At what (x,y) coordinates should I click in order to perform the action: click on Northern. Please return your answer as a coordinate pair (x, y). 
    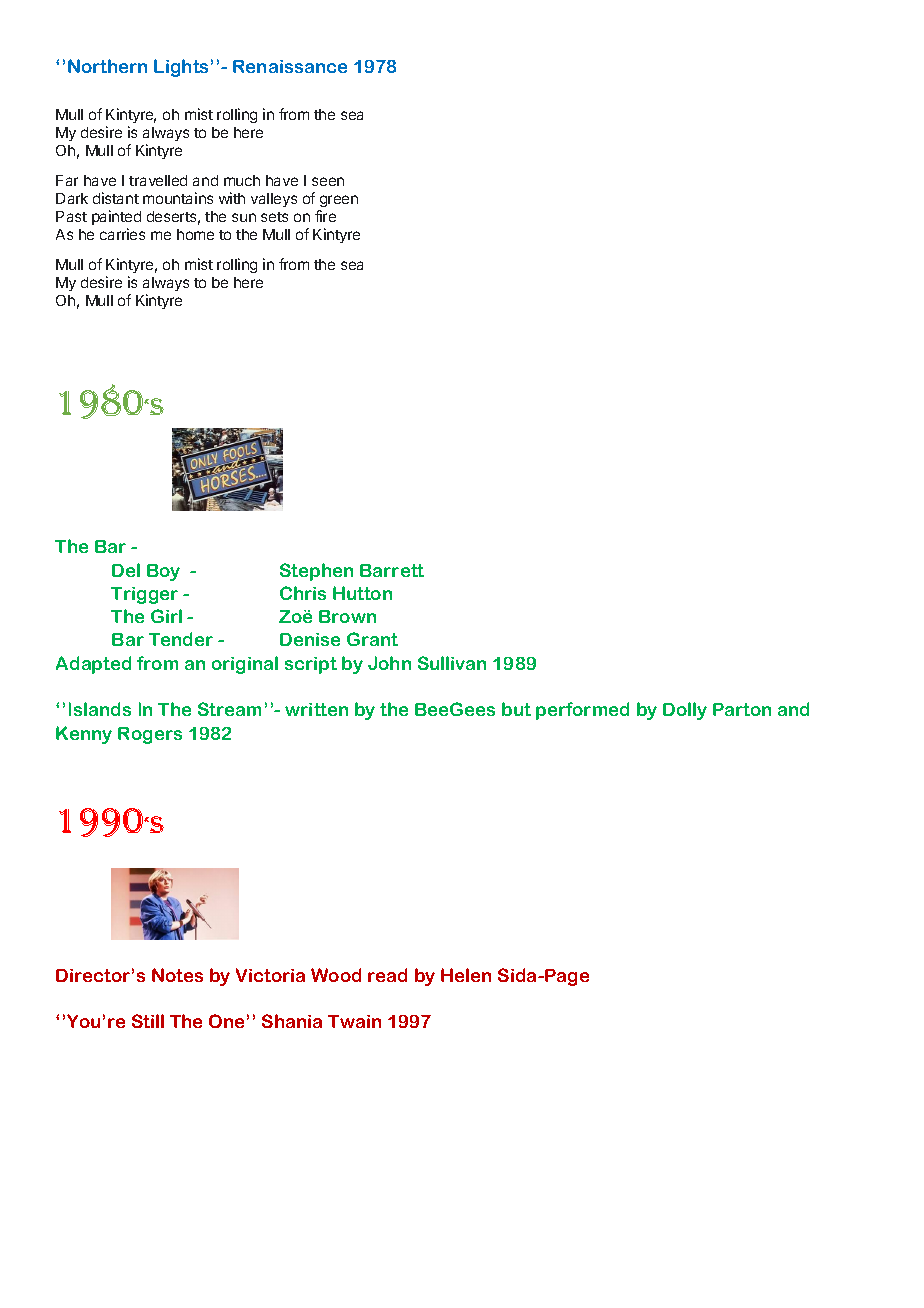
    Looking at the image, I should click on (107, 66).
